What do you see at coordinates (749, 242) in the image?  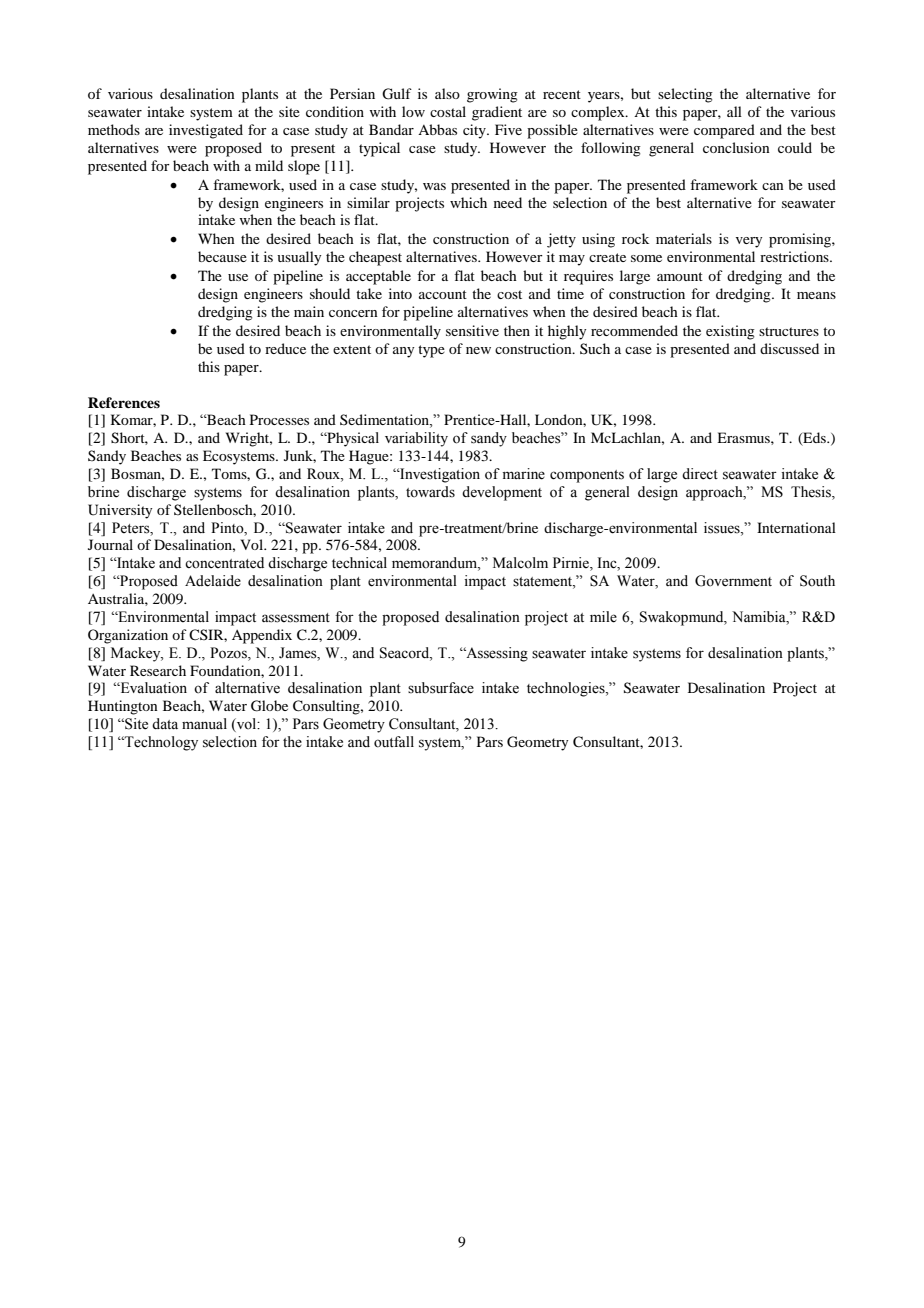 I see `very` at bounding box center [749, 242].
